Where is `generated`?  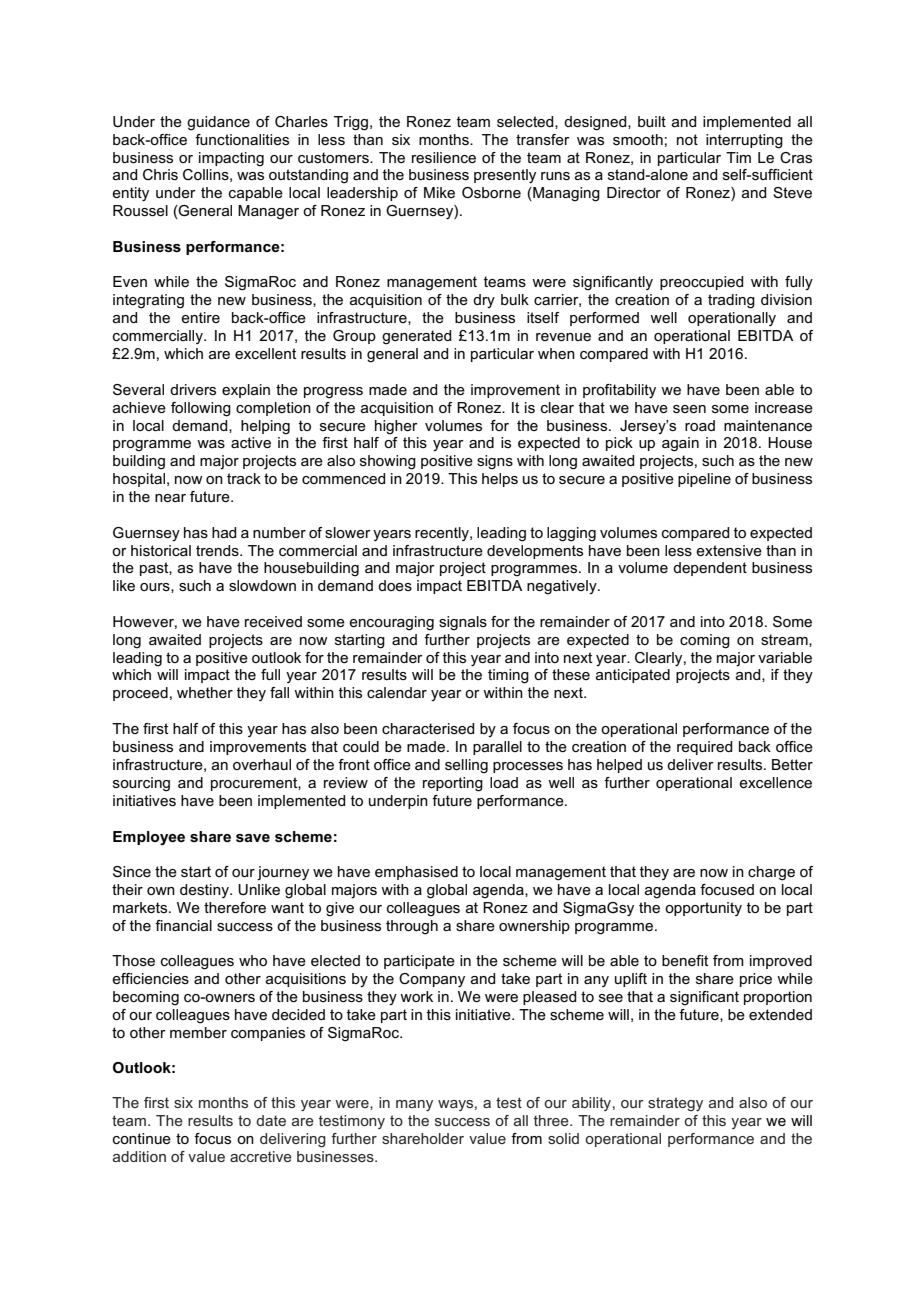
generated is located at coordinates (416, 337).
